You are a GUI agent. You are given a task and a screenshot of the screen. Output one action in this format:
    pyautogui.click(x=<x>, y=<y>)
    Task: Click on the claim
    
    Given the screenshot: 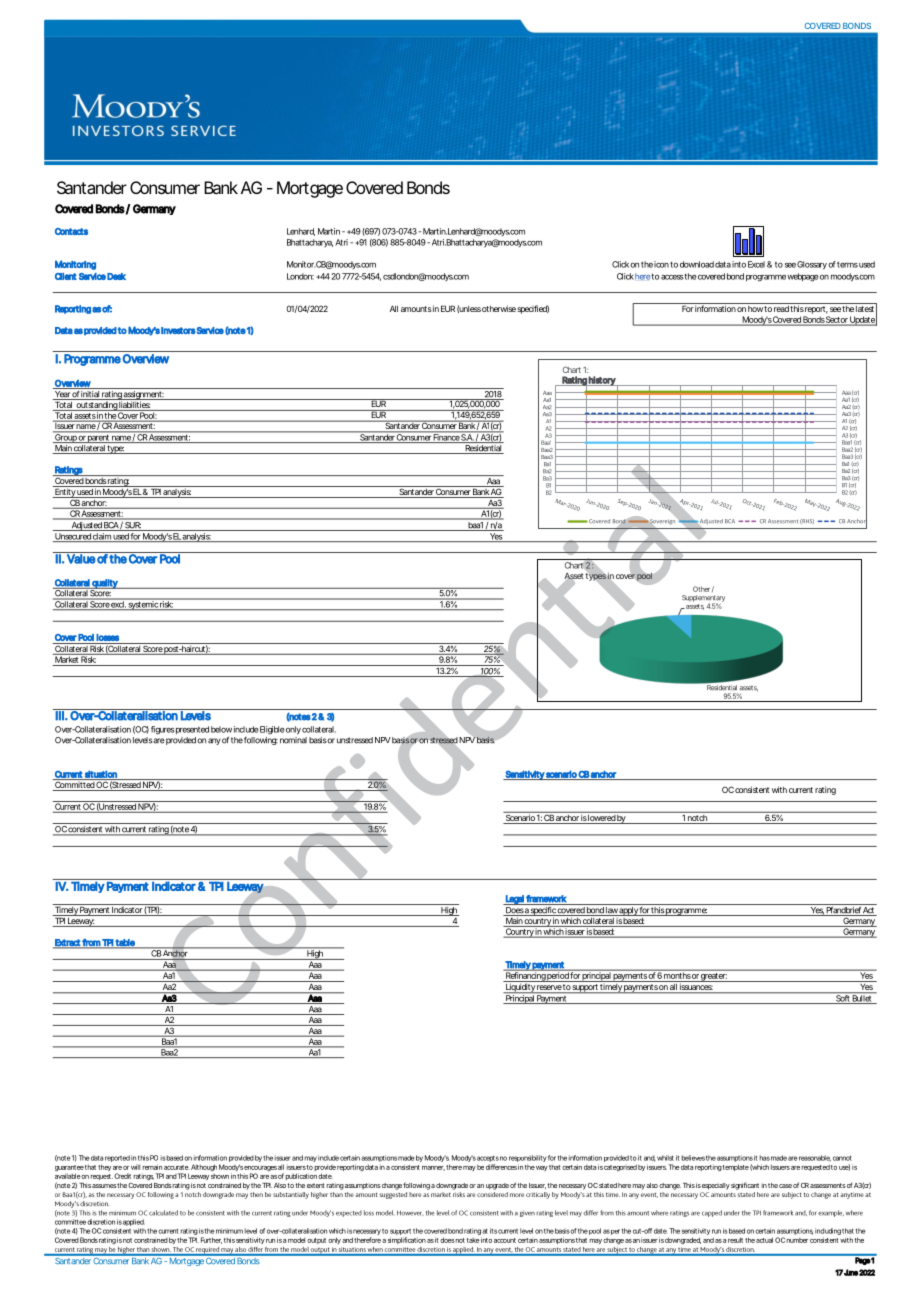 What is the action you would take?
    pyautogui.click(x=101, y=537)
